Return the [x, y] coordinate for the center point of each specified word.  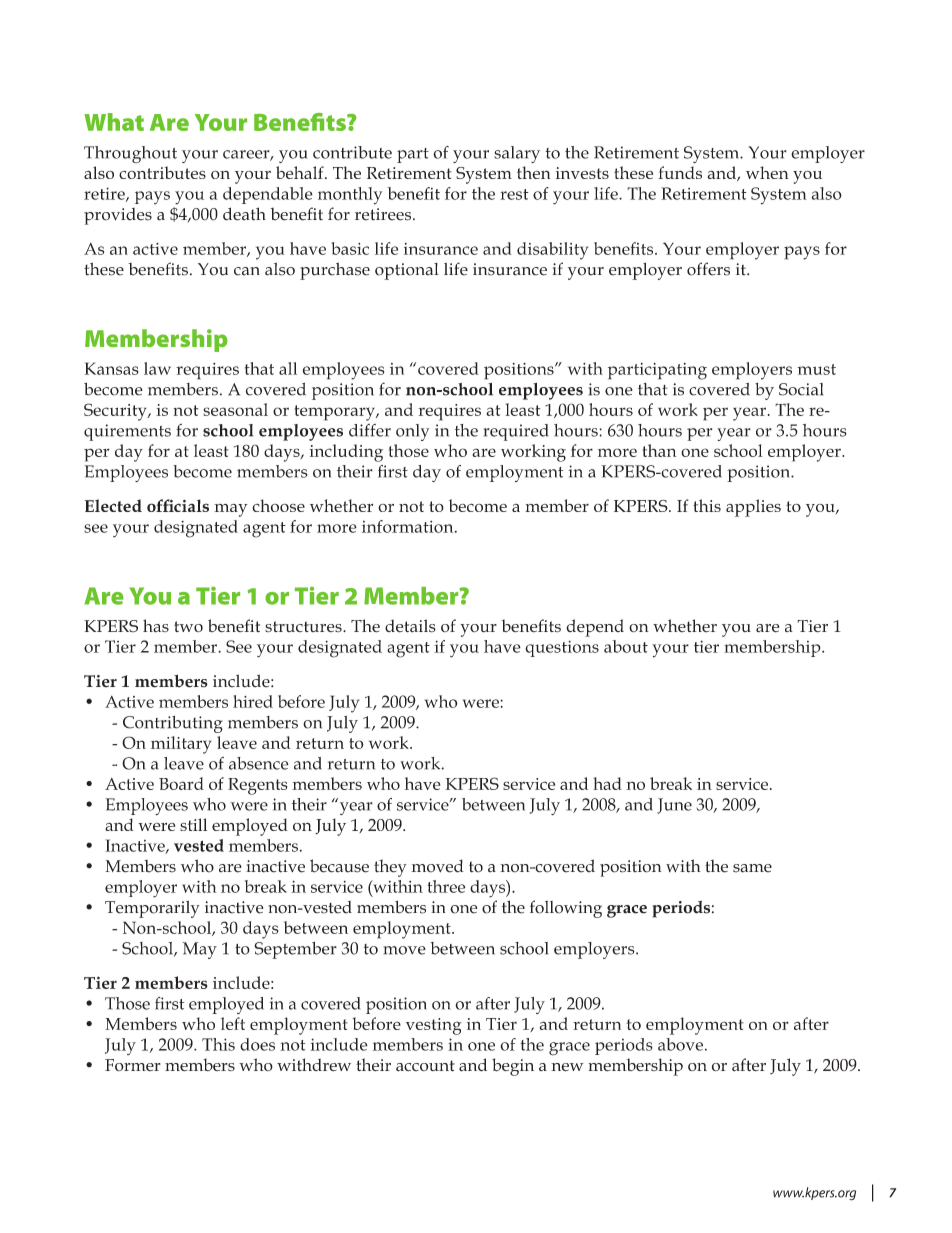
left [233, 1023]
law [157, 368]
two [188, 626]
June [674, 806]
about [626, 646]
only [412, 432]
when [767, 172]
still [193, 824]
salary [517, 154]
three [446, 886]
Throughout [130, 154]
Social [801, 389]
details [410, 626]
